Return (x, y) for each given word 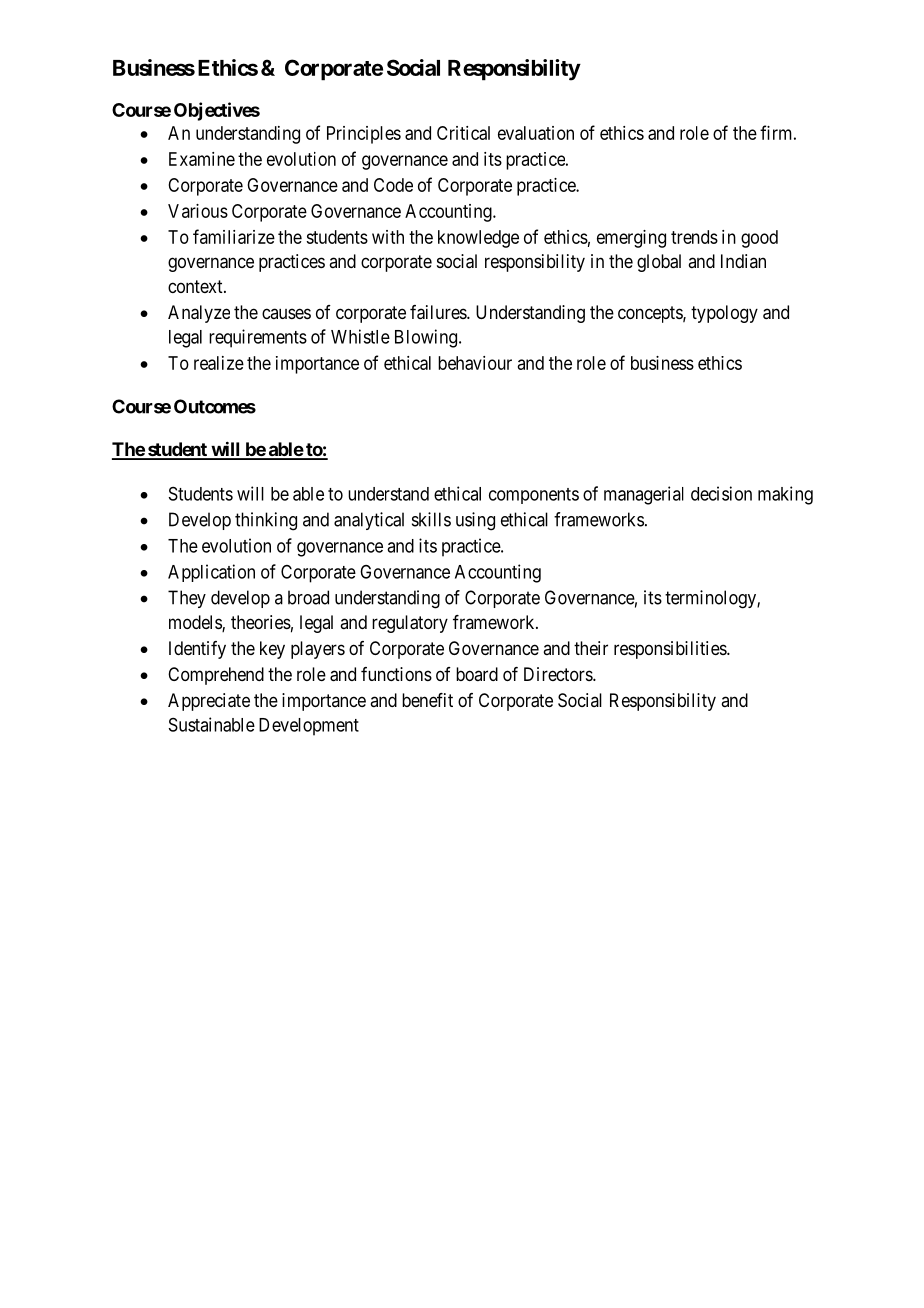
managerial (644, 495)
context (196, 286)
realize (219, 363)
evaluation (536, 133)
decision (721, 493)
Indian (743, 261)
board (477, 674)
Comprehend (216, 676)
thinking (266, 521)
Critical (463, 133)
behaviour (475, 363)
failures (439, 312)
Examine (202, 159)
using (475, 521)
